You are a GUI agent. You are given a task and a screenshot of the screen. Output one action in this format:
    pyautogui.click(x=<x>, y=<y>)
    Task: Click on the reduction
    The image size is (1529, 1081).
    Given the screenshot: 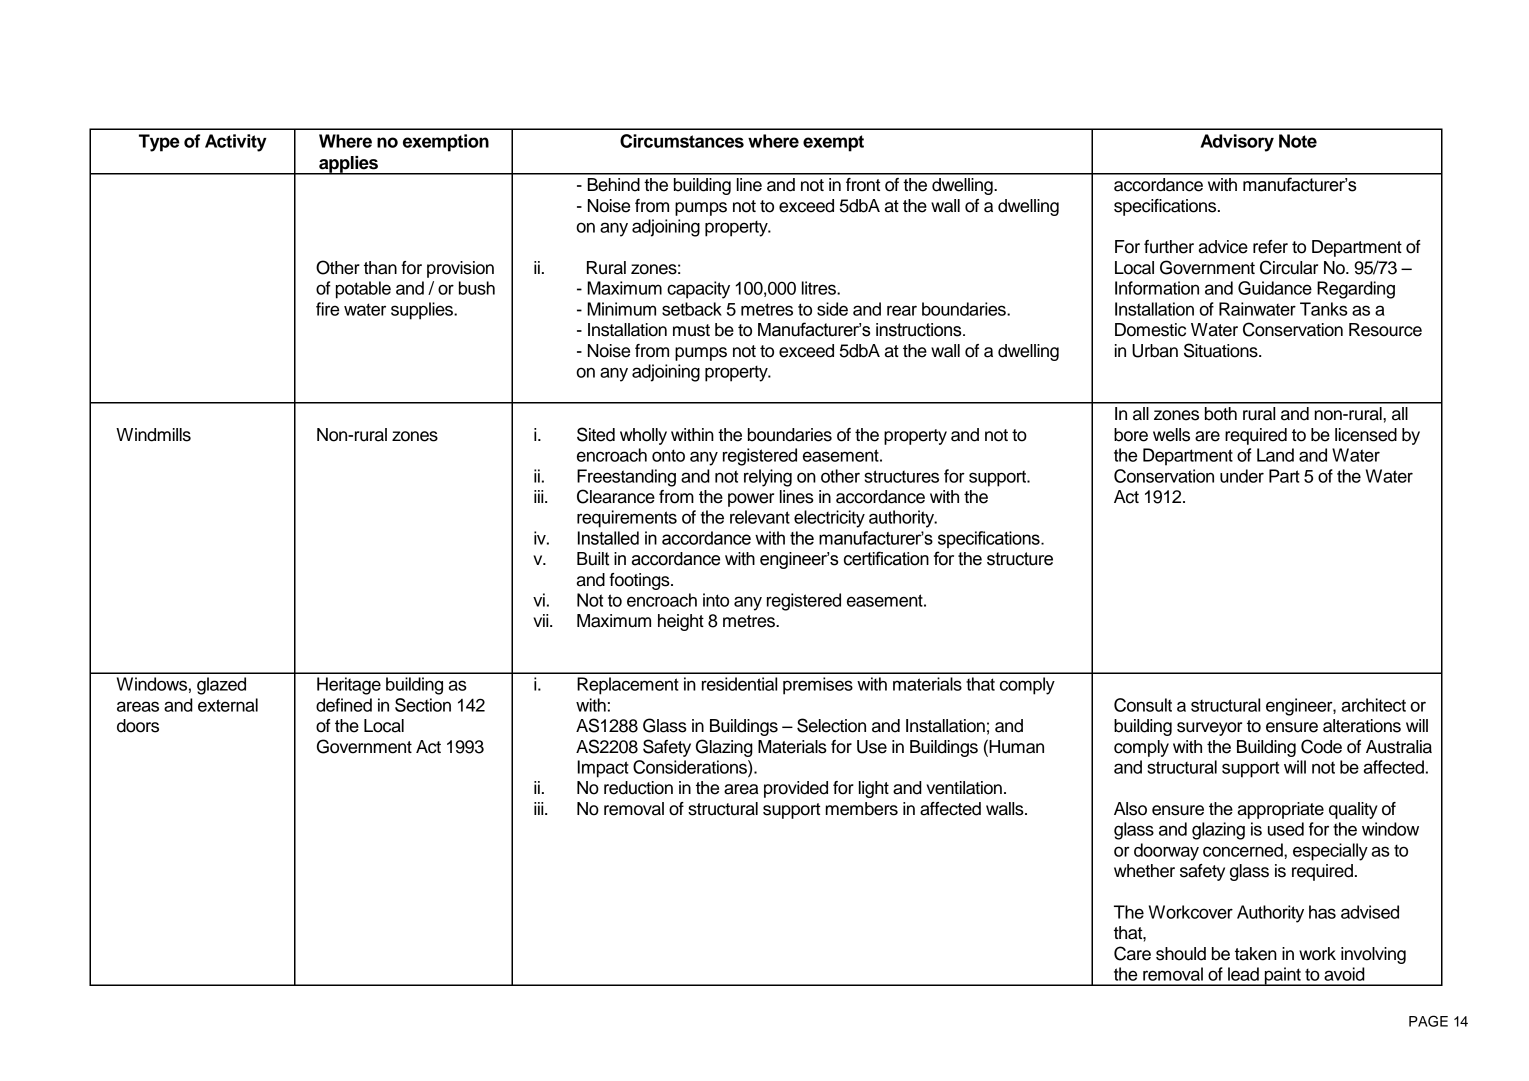 What is the action you would take?
    pyautogui.click(x=638, y=788)
